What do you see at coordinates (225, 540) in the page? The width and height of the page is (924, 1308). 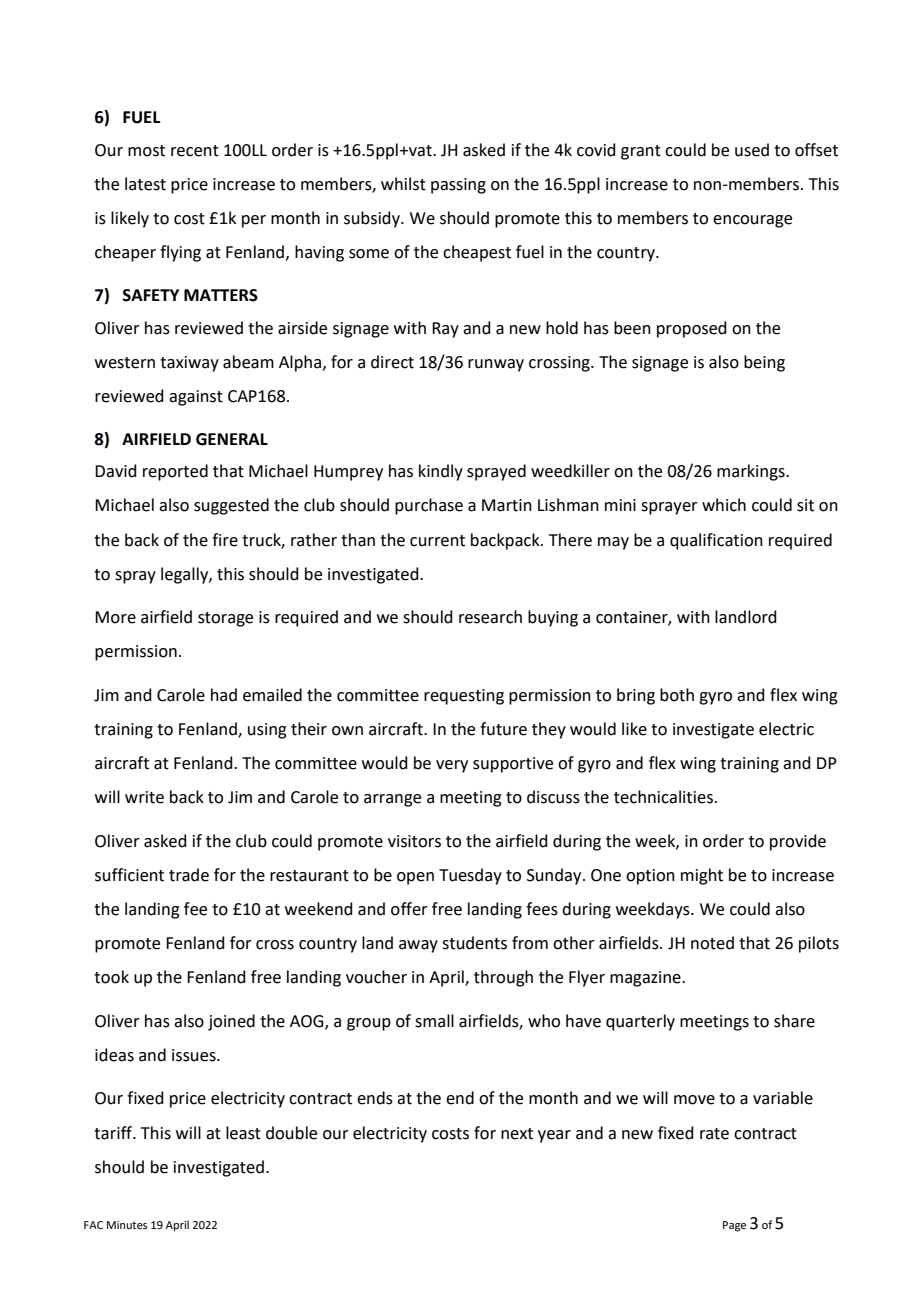 I see `fire` at bounding box center [225, 540].
